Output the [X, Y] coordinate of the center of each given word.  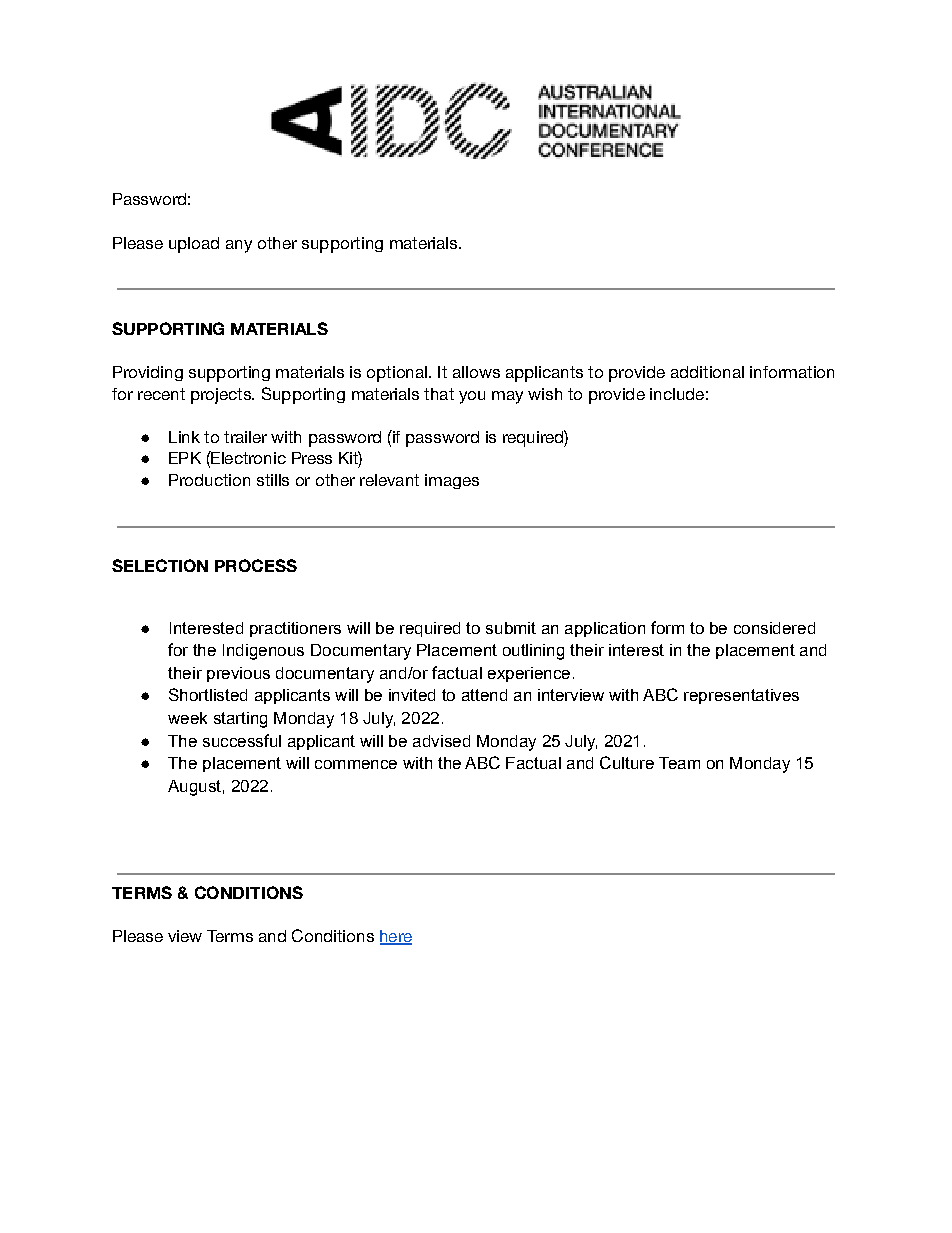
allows [476, 372]
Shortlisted [208, 694]
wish [545, 394]
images [452, 481]
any [239, 246]
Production [209, 480]
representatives [741, 696]
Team [679, 763]
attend [484, 695]
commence [356, 764]
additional [707, 372]
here [396, 937]
